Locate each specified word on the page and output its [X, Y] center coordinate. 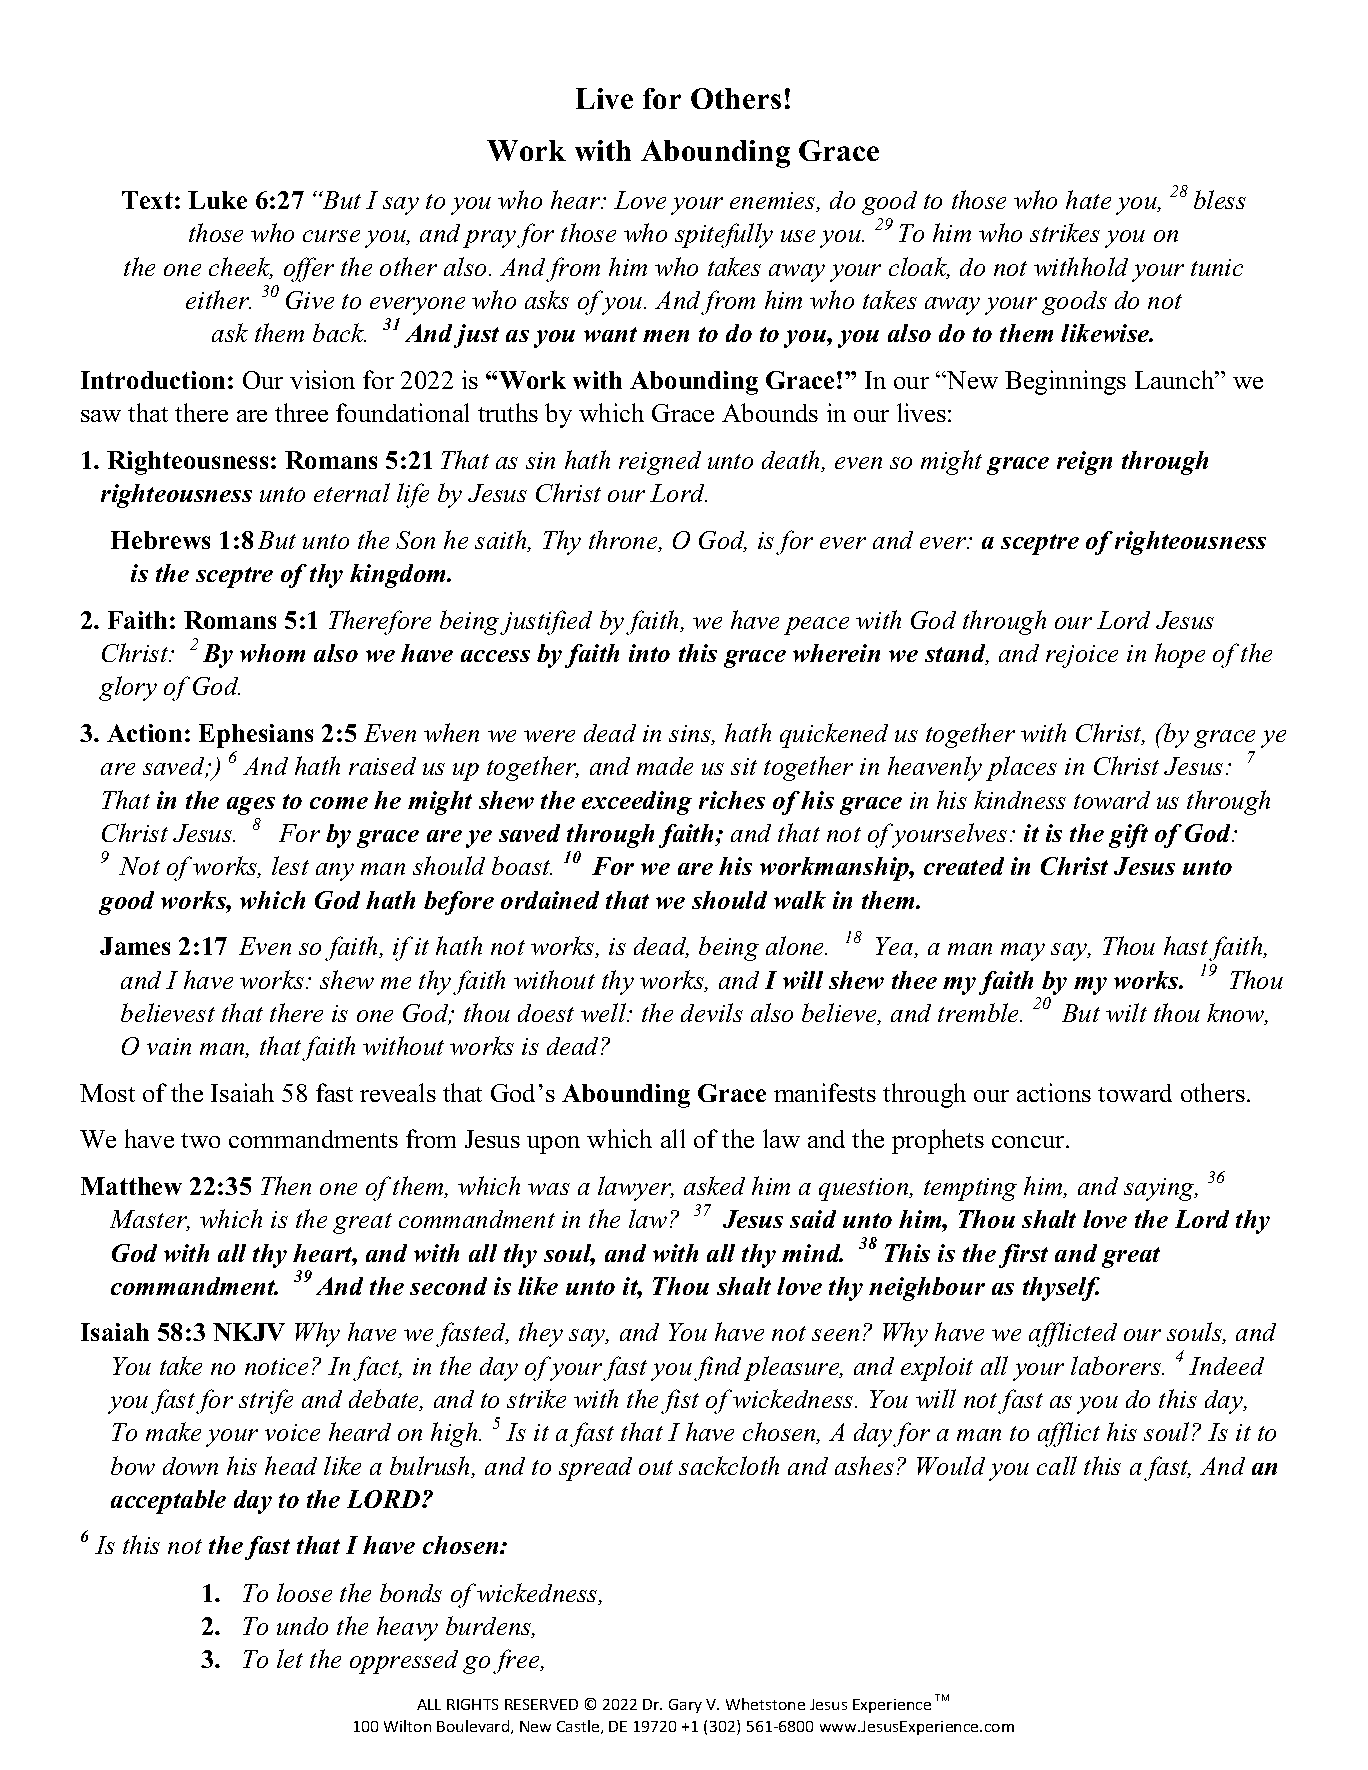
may [1023, 952]
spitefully [724, 235]
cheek [241, 268]
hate [1088, 199]
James [135, 946]
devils [712, 1012]
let [290, 1658]
